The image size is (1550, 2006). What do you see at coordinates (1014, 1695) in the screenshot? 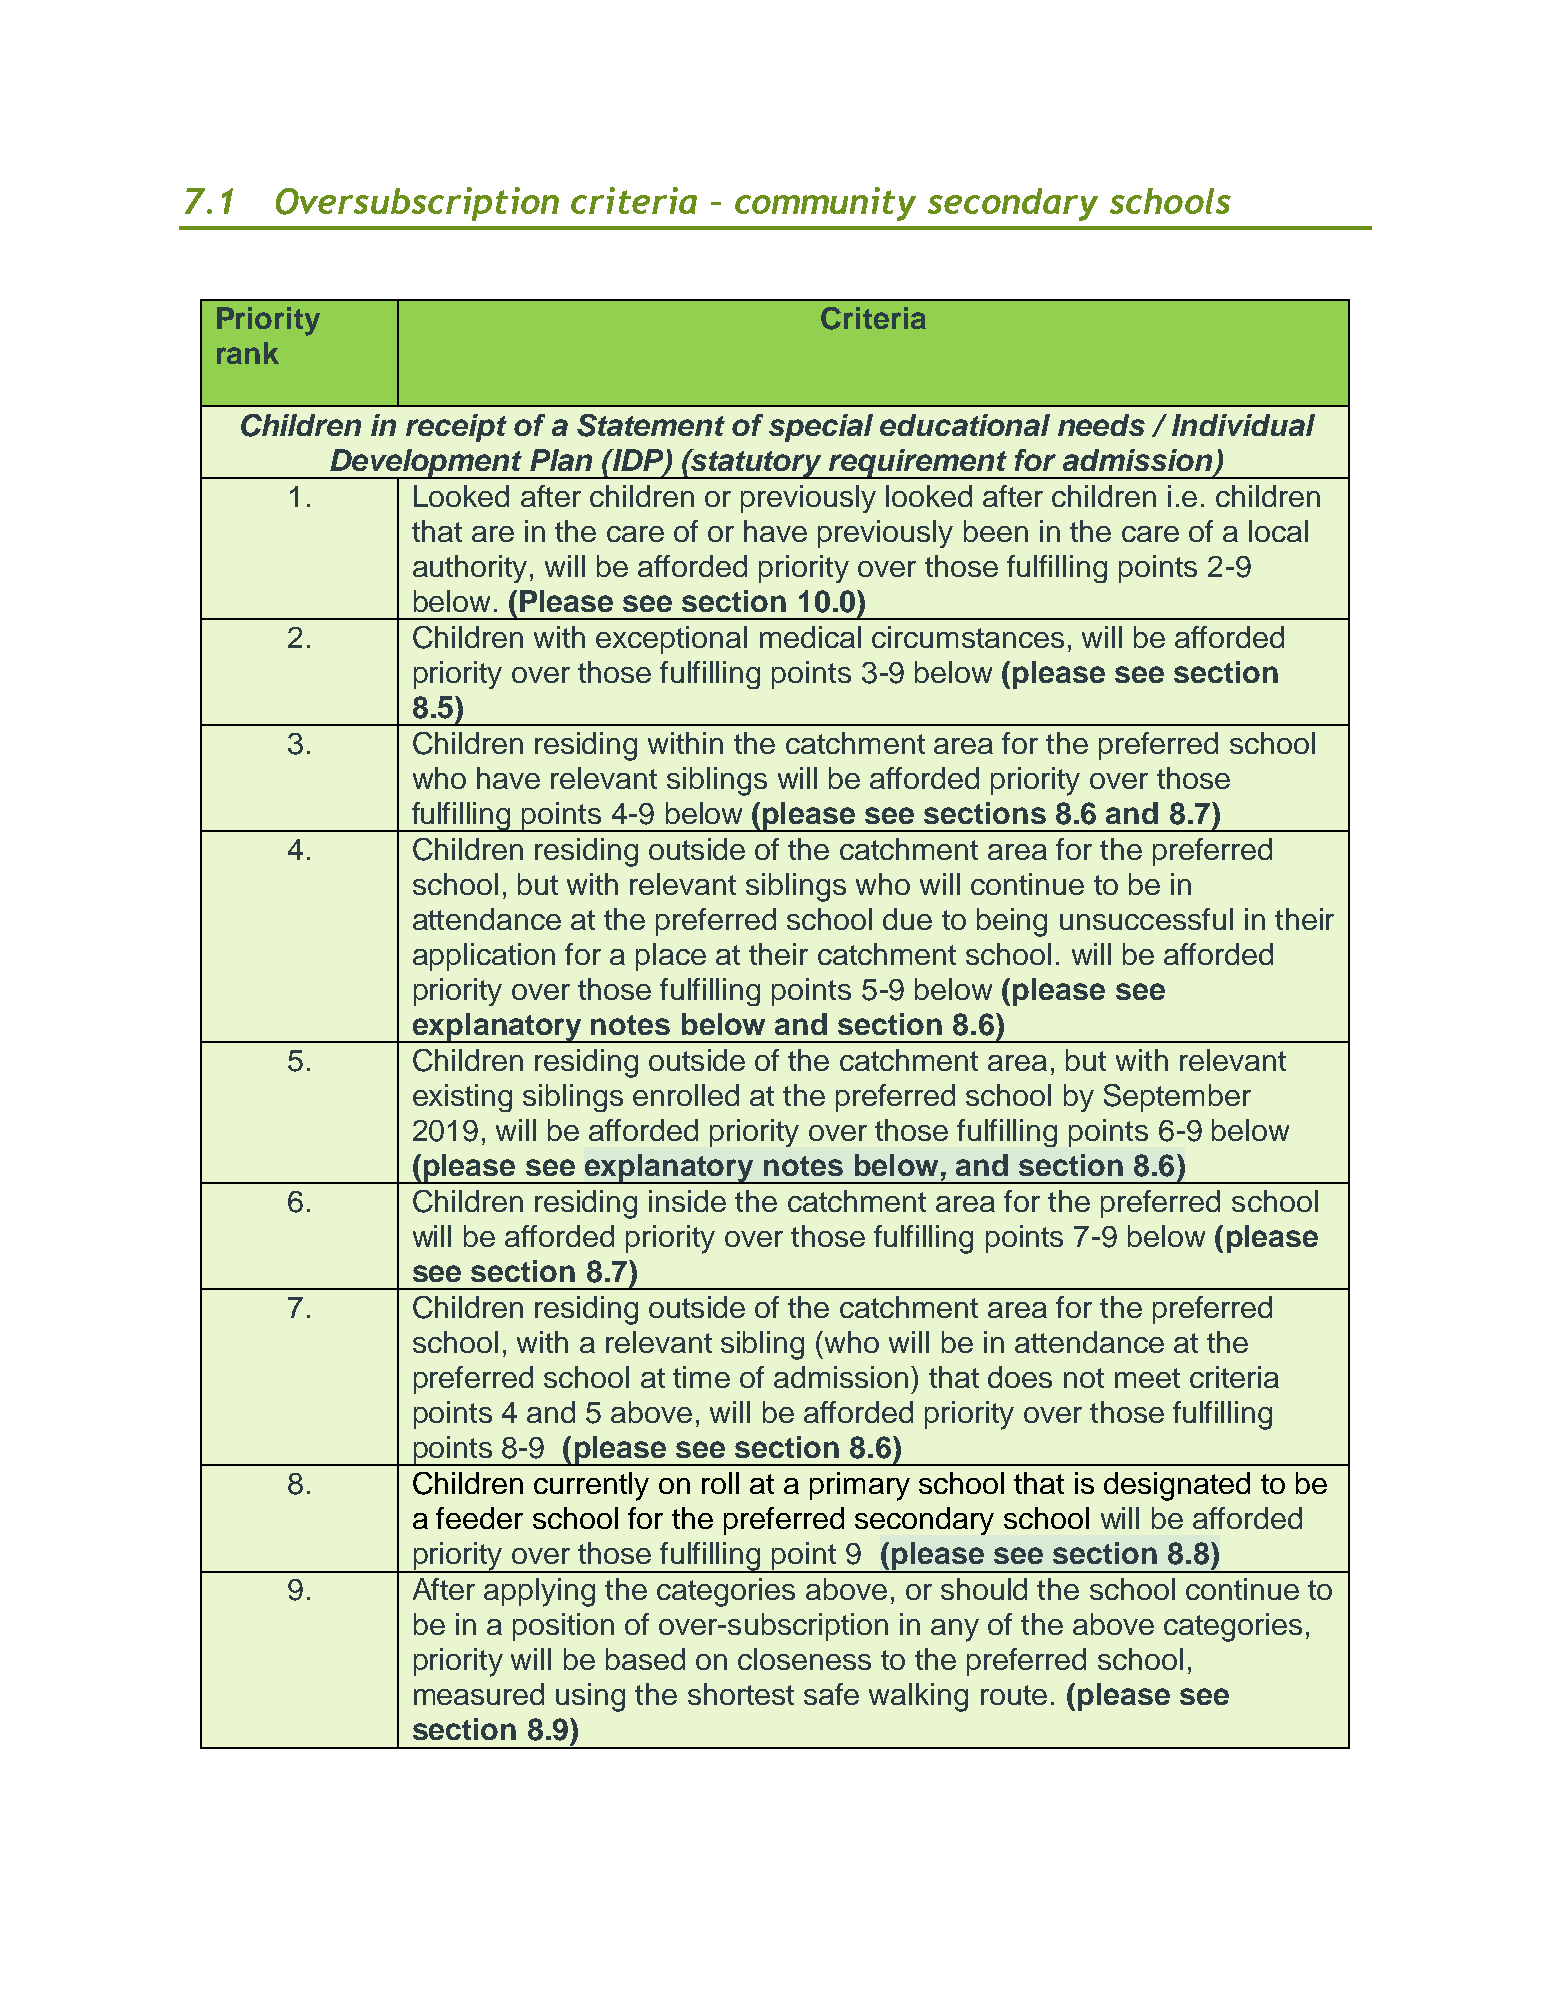
I see `route` at bounding box center [1014, 1695].
